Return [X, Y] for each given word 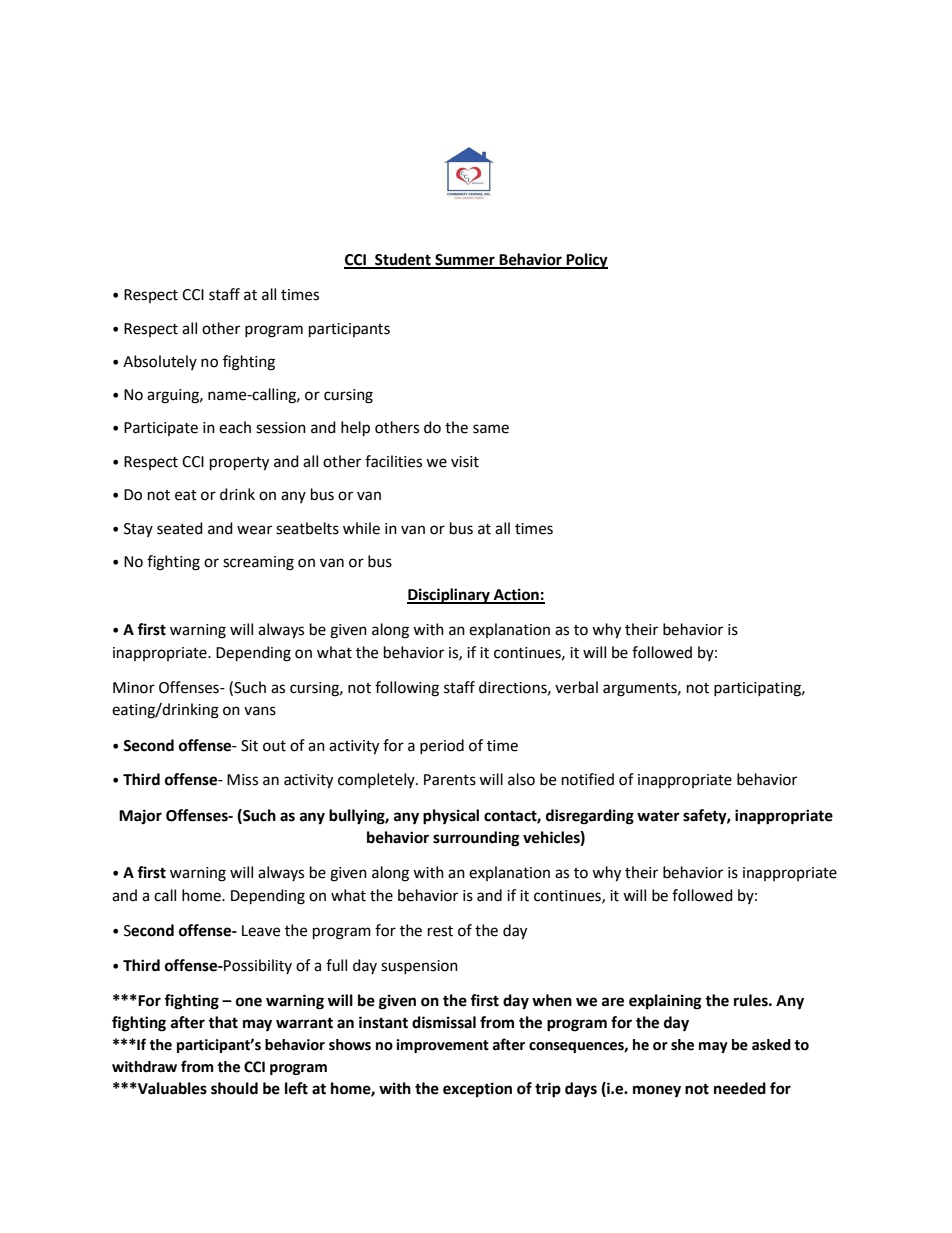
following [407, 689]
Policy [586, 261]
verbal [576, 687]
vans [260, 711]
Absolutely [160, 362]
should [234, 1088]
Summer [465, 261]
